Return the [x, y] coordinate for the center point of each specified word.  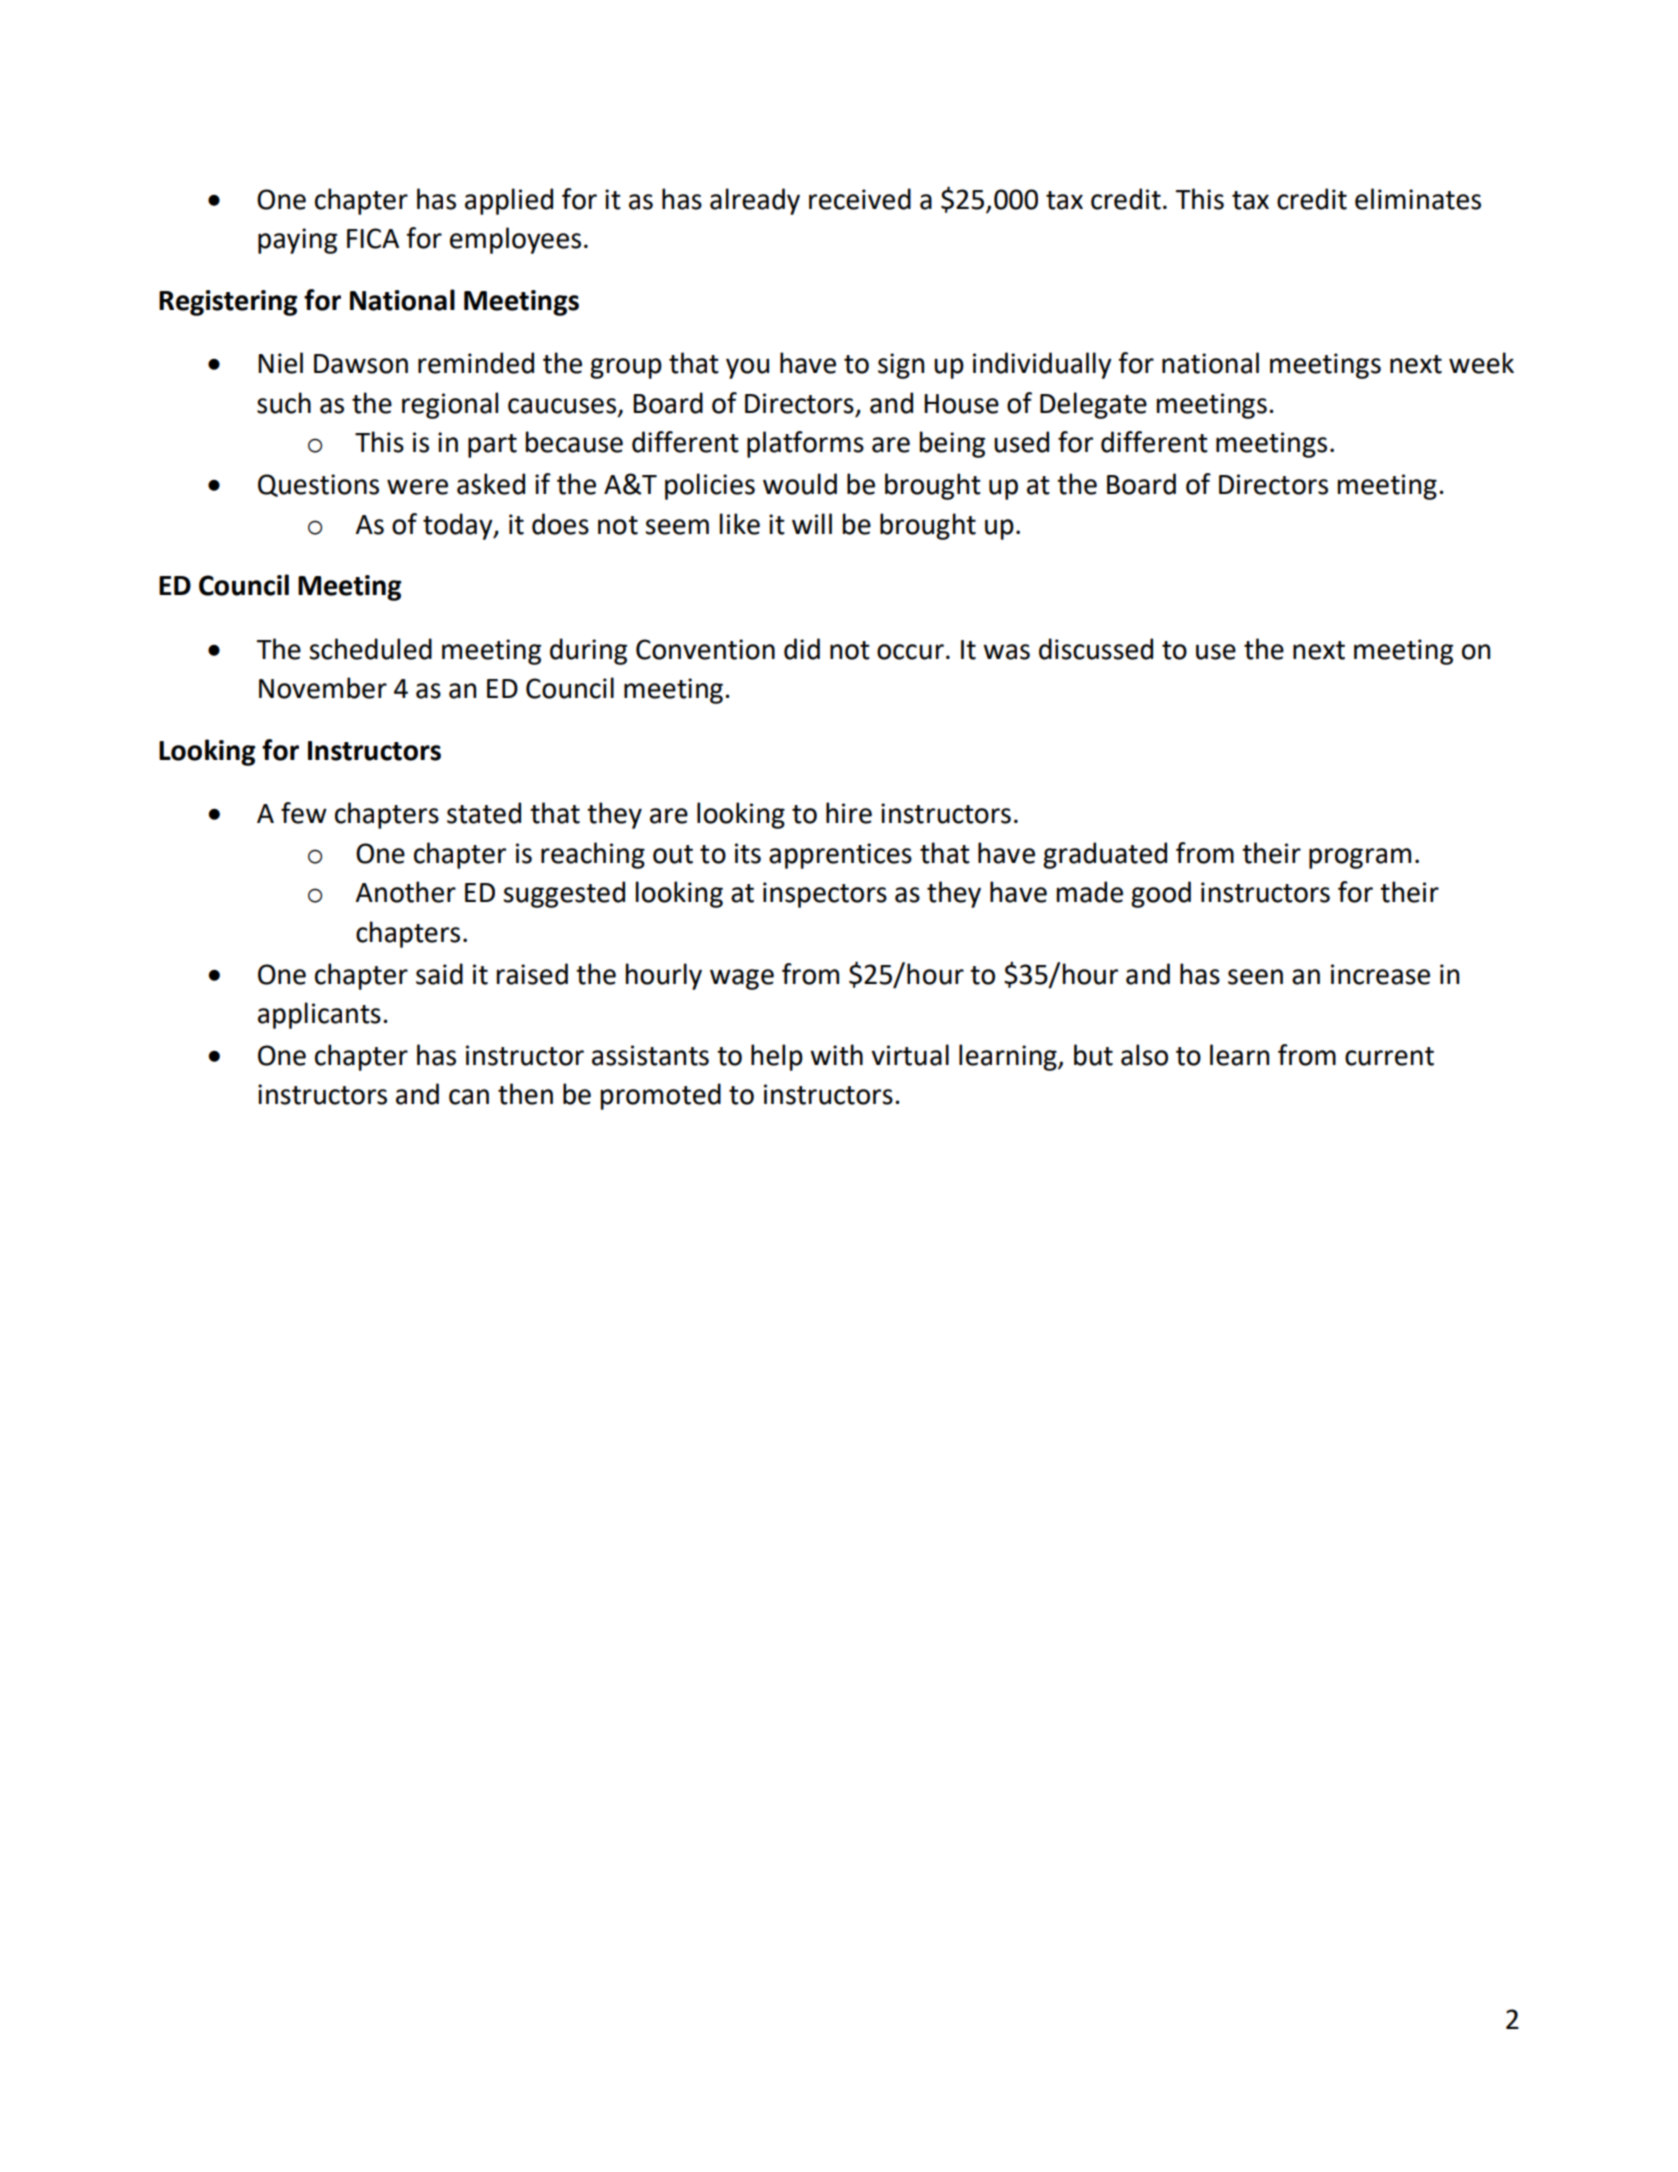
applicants [319, 1015]
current [1389, 1056]
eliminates [1418, 199]
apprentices [840, 856]
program [1360, 858]
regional [450, 405]
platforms [805, 444]
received [860, 199]
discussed [1096, 649]
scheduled [370, 649]
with [836, 1055]
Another [406, 892]
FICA [373, 238]
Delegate [1093, 405]
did [802, 649]
